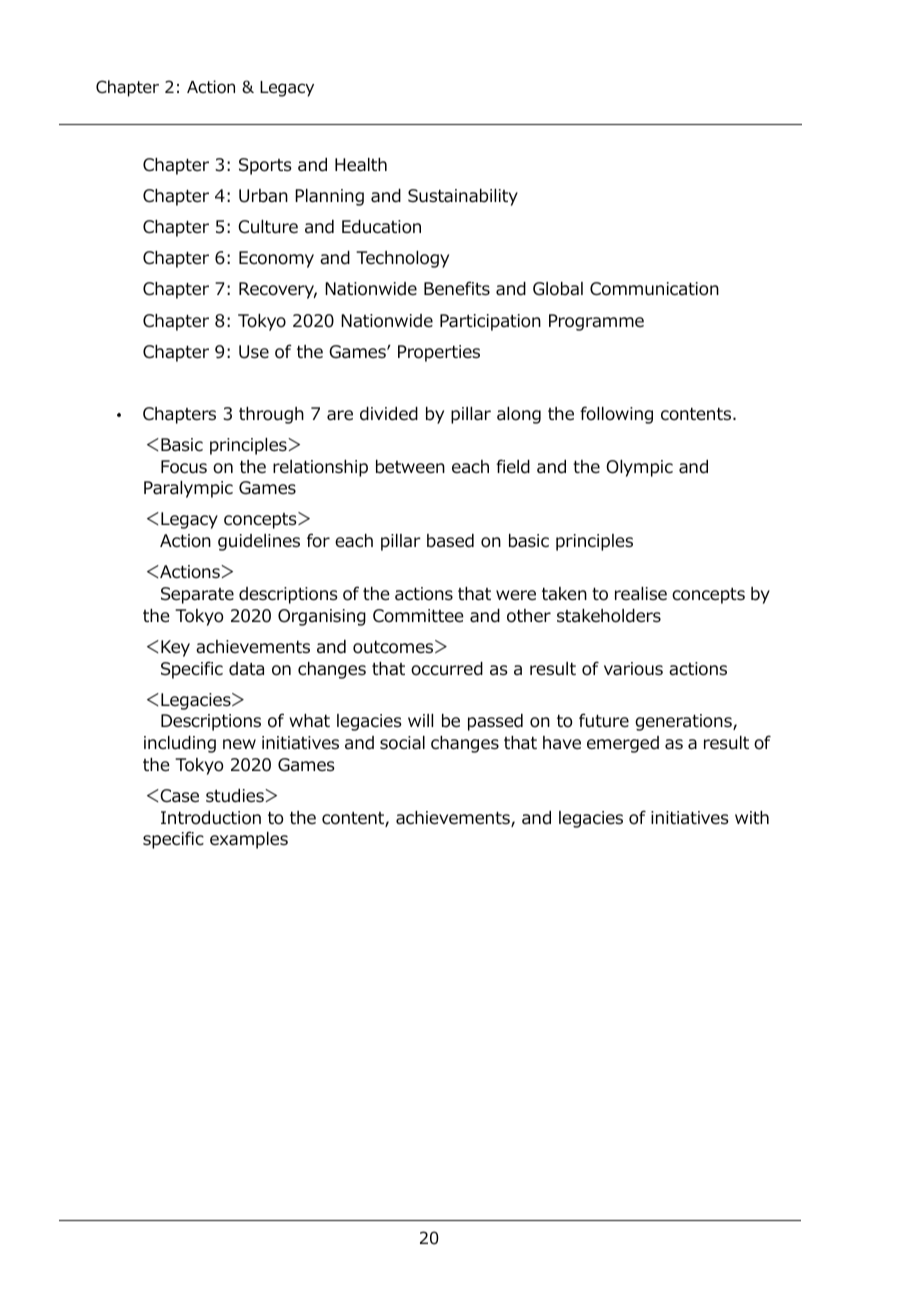 Image resolution: width=924 pixels, height=1308 pixels. I want to click on with, so click(752, 817).
